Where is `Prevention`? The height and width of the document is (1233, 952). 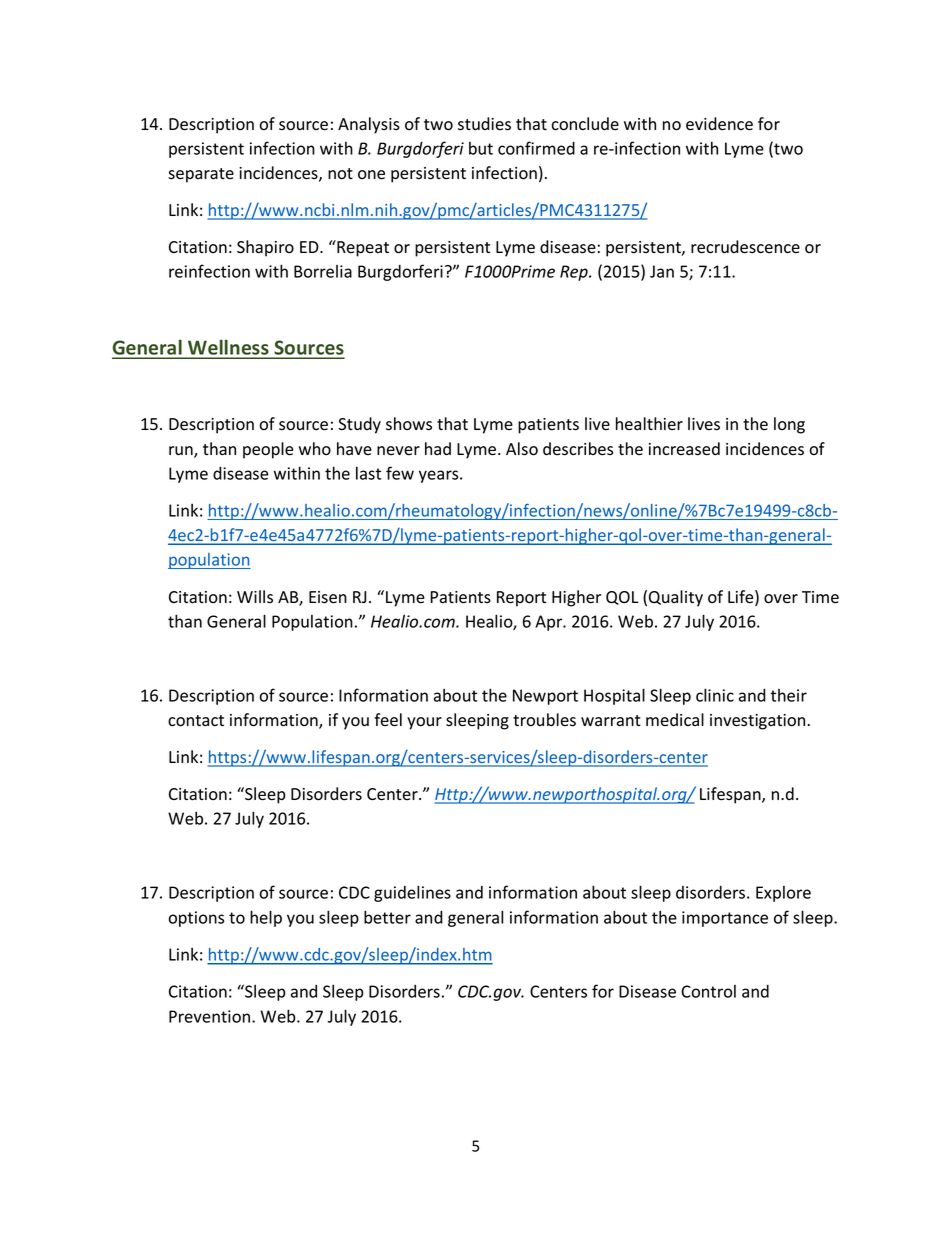 Prevention is located at coordinates (209, 1016).
